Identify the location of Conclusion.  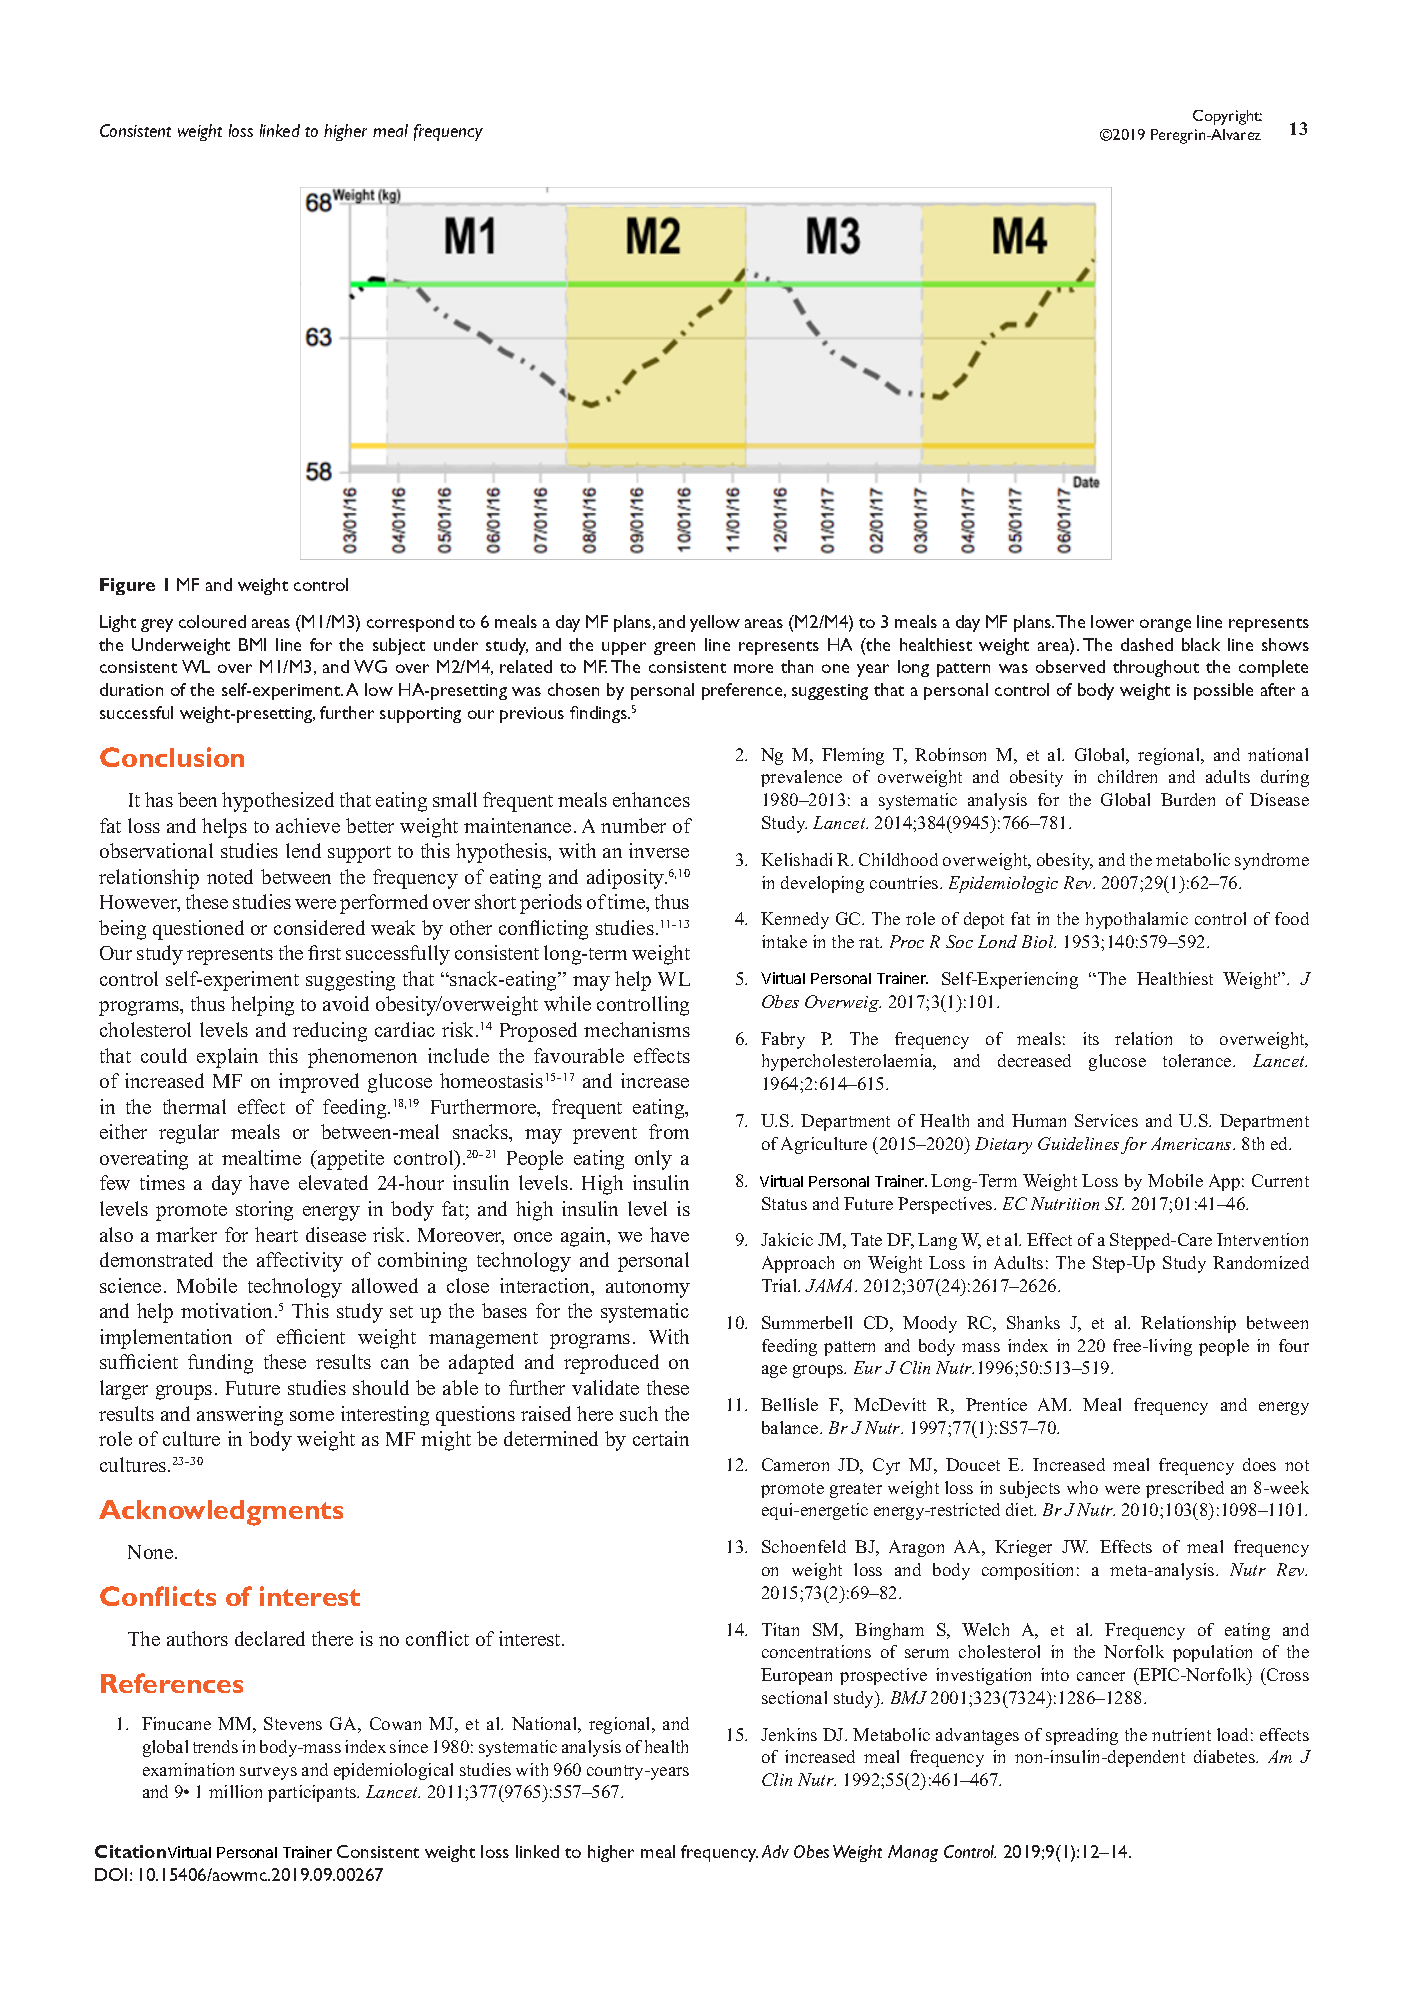
(172, 757).
